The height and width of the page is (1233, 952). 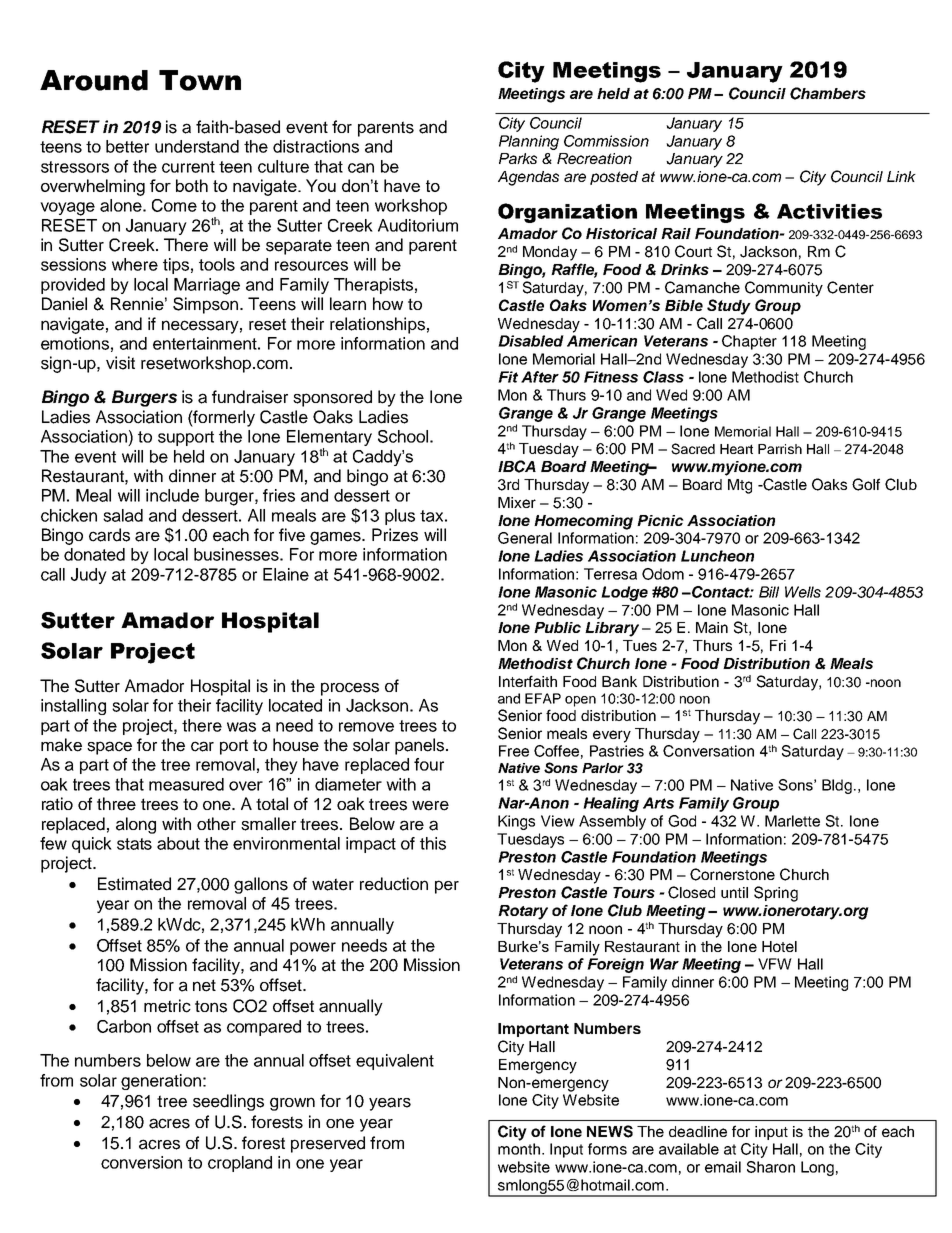 I want to click on Bldg, so click(x=837, y=786).
